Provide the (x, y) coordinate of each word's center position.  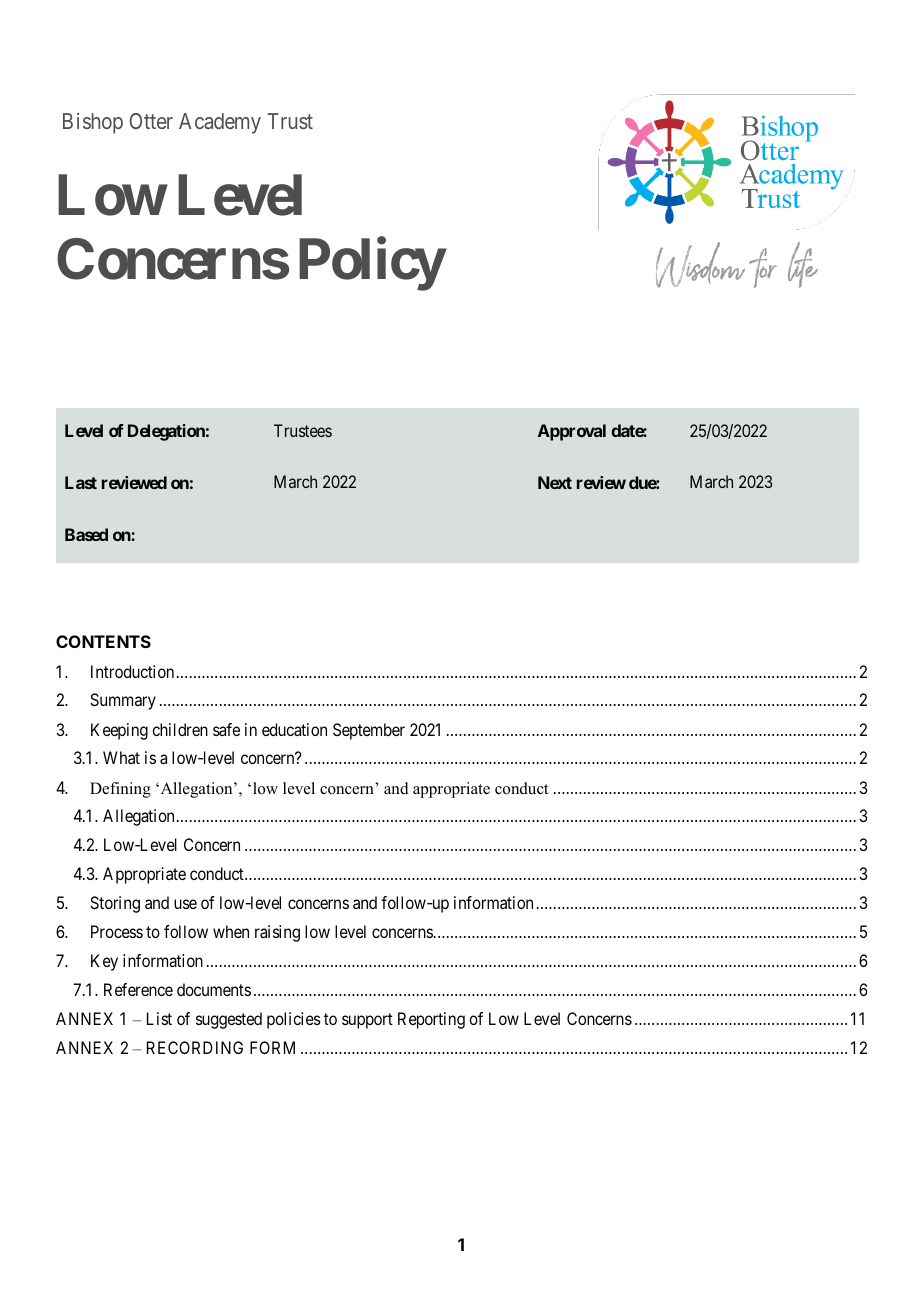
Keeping (119, 731)
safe (226, 729)
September (369, 731)
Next (555, 482)
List (159, 1018)
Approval (572, 432)
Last (81, 482)
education (294, 729)
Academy (220, 123)
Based (86, 534)
